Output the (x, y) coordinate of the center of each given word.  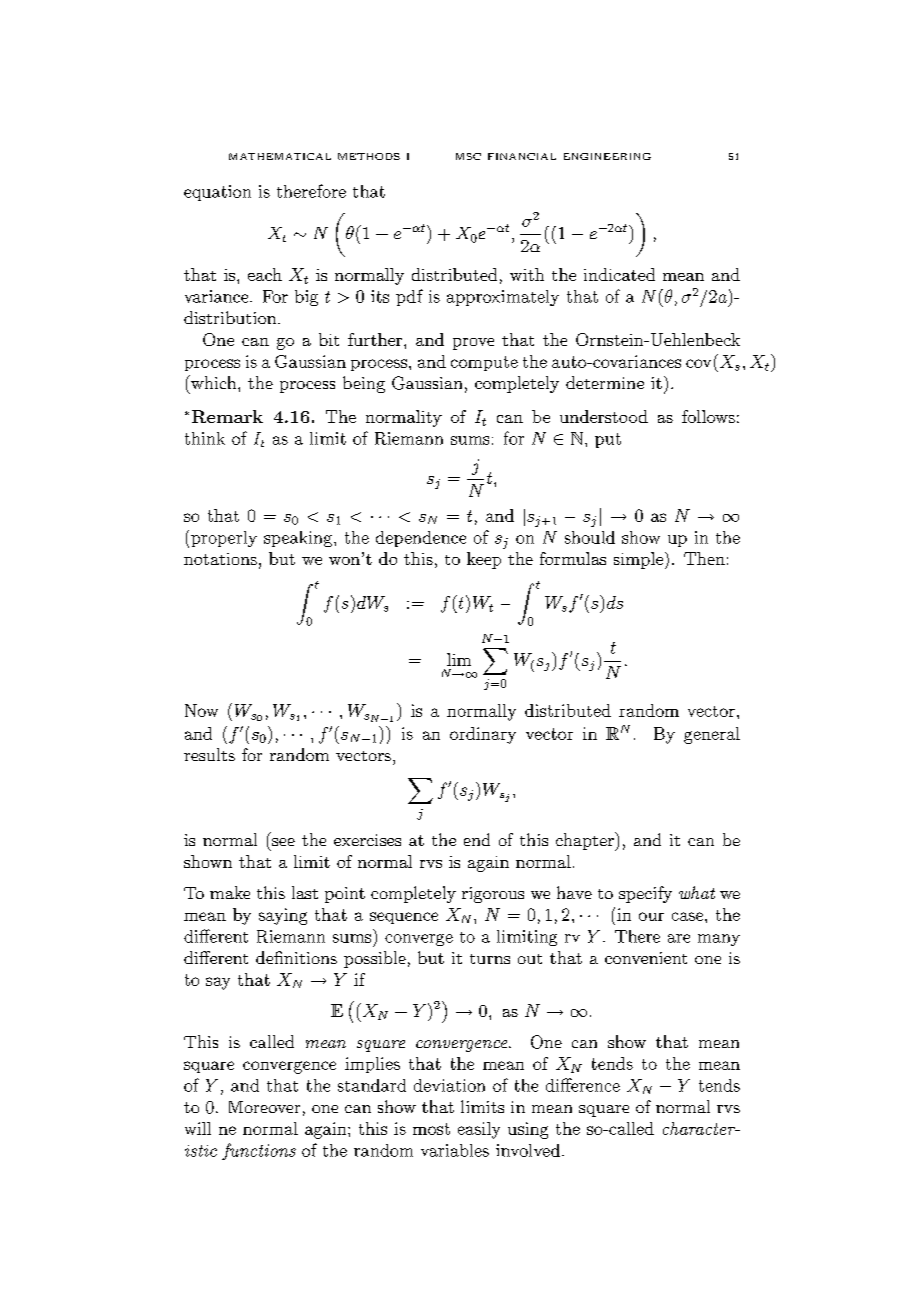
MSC (468, 156)
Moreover (264, 1107)
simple (638, 560)
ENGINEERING (607, 156)
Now (201, 710)
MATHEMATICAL (280, 156)
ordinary (483, 735)
